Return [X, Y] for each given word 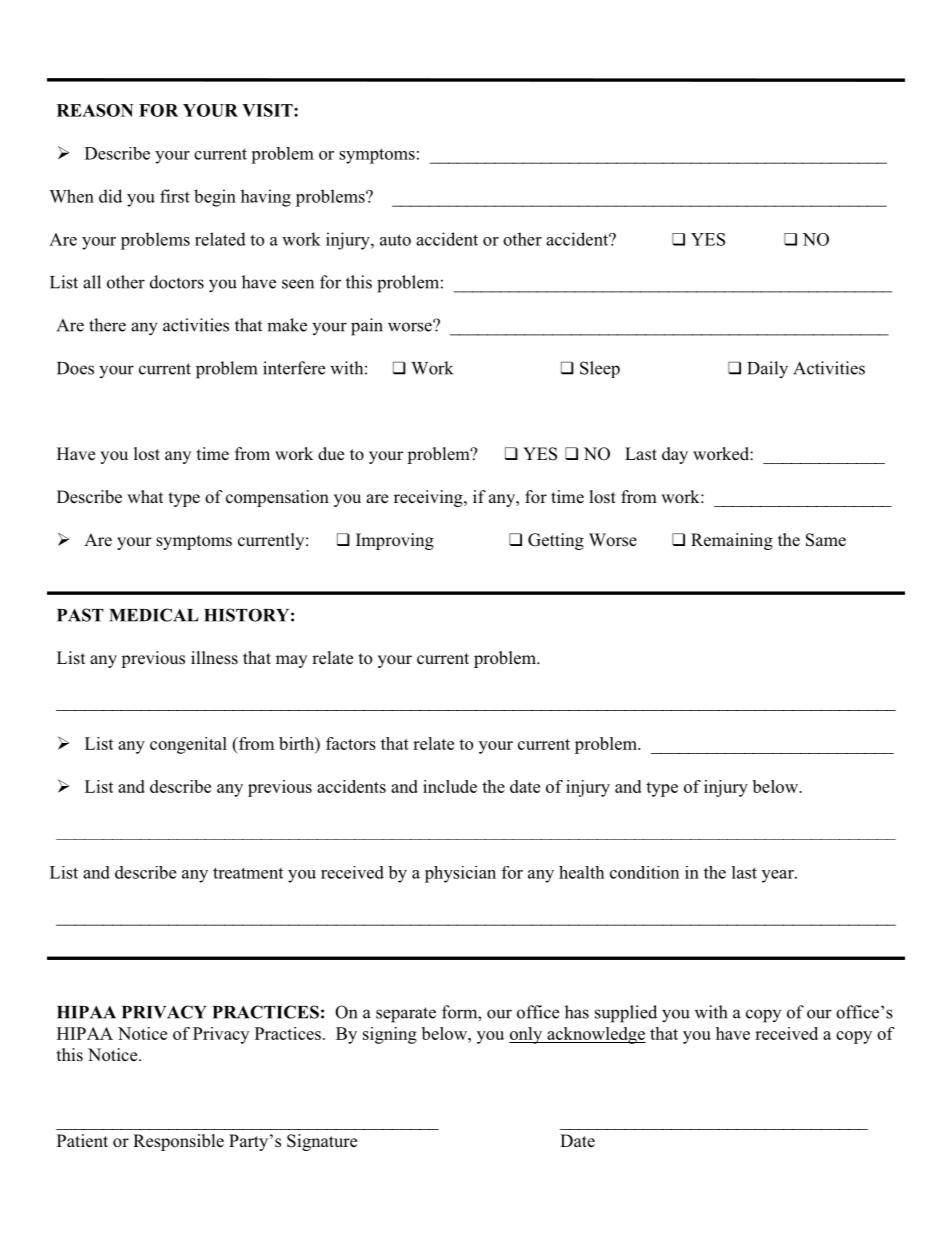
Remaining [732, 541]
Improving [395, 541]
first [175, 196]
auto [395, 240]
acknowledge [595, 1035]
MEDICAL [154, 615]
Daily [767, 369]
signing [390, 1035]
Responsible [178, 1142]
